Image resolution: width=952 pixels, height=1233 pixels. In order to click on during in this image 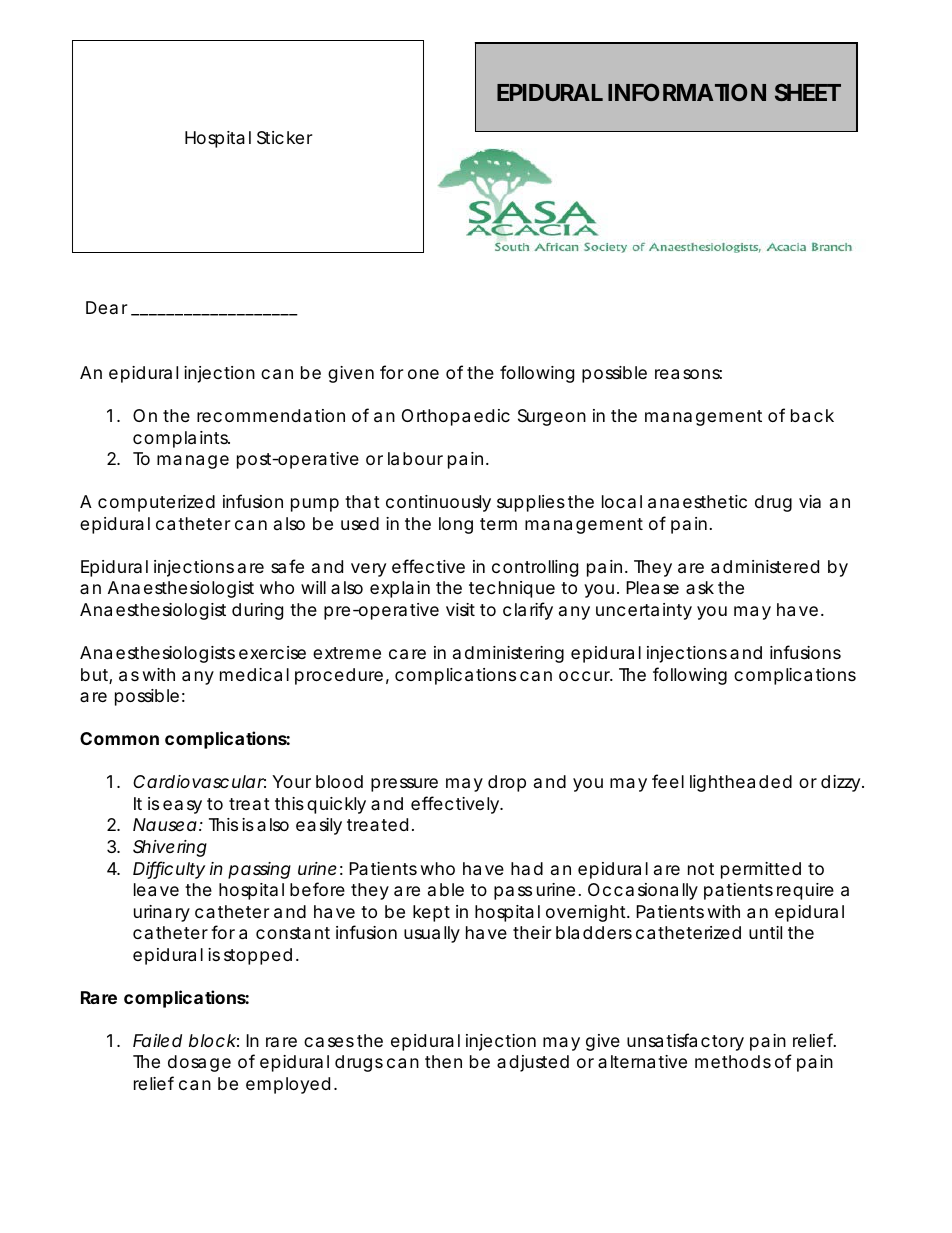, I will do `click(257, 611)`.
